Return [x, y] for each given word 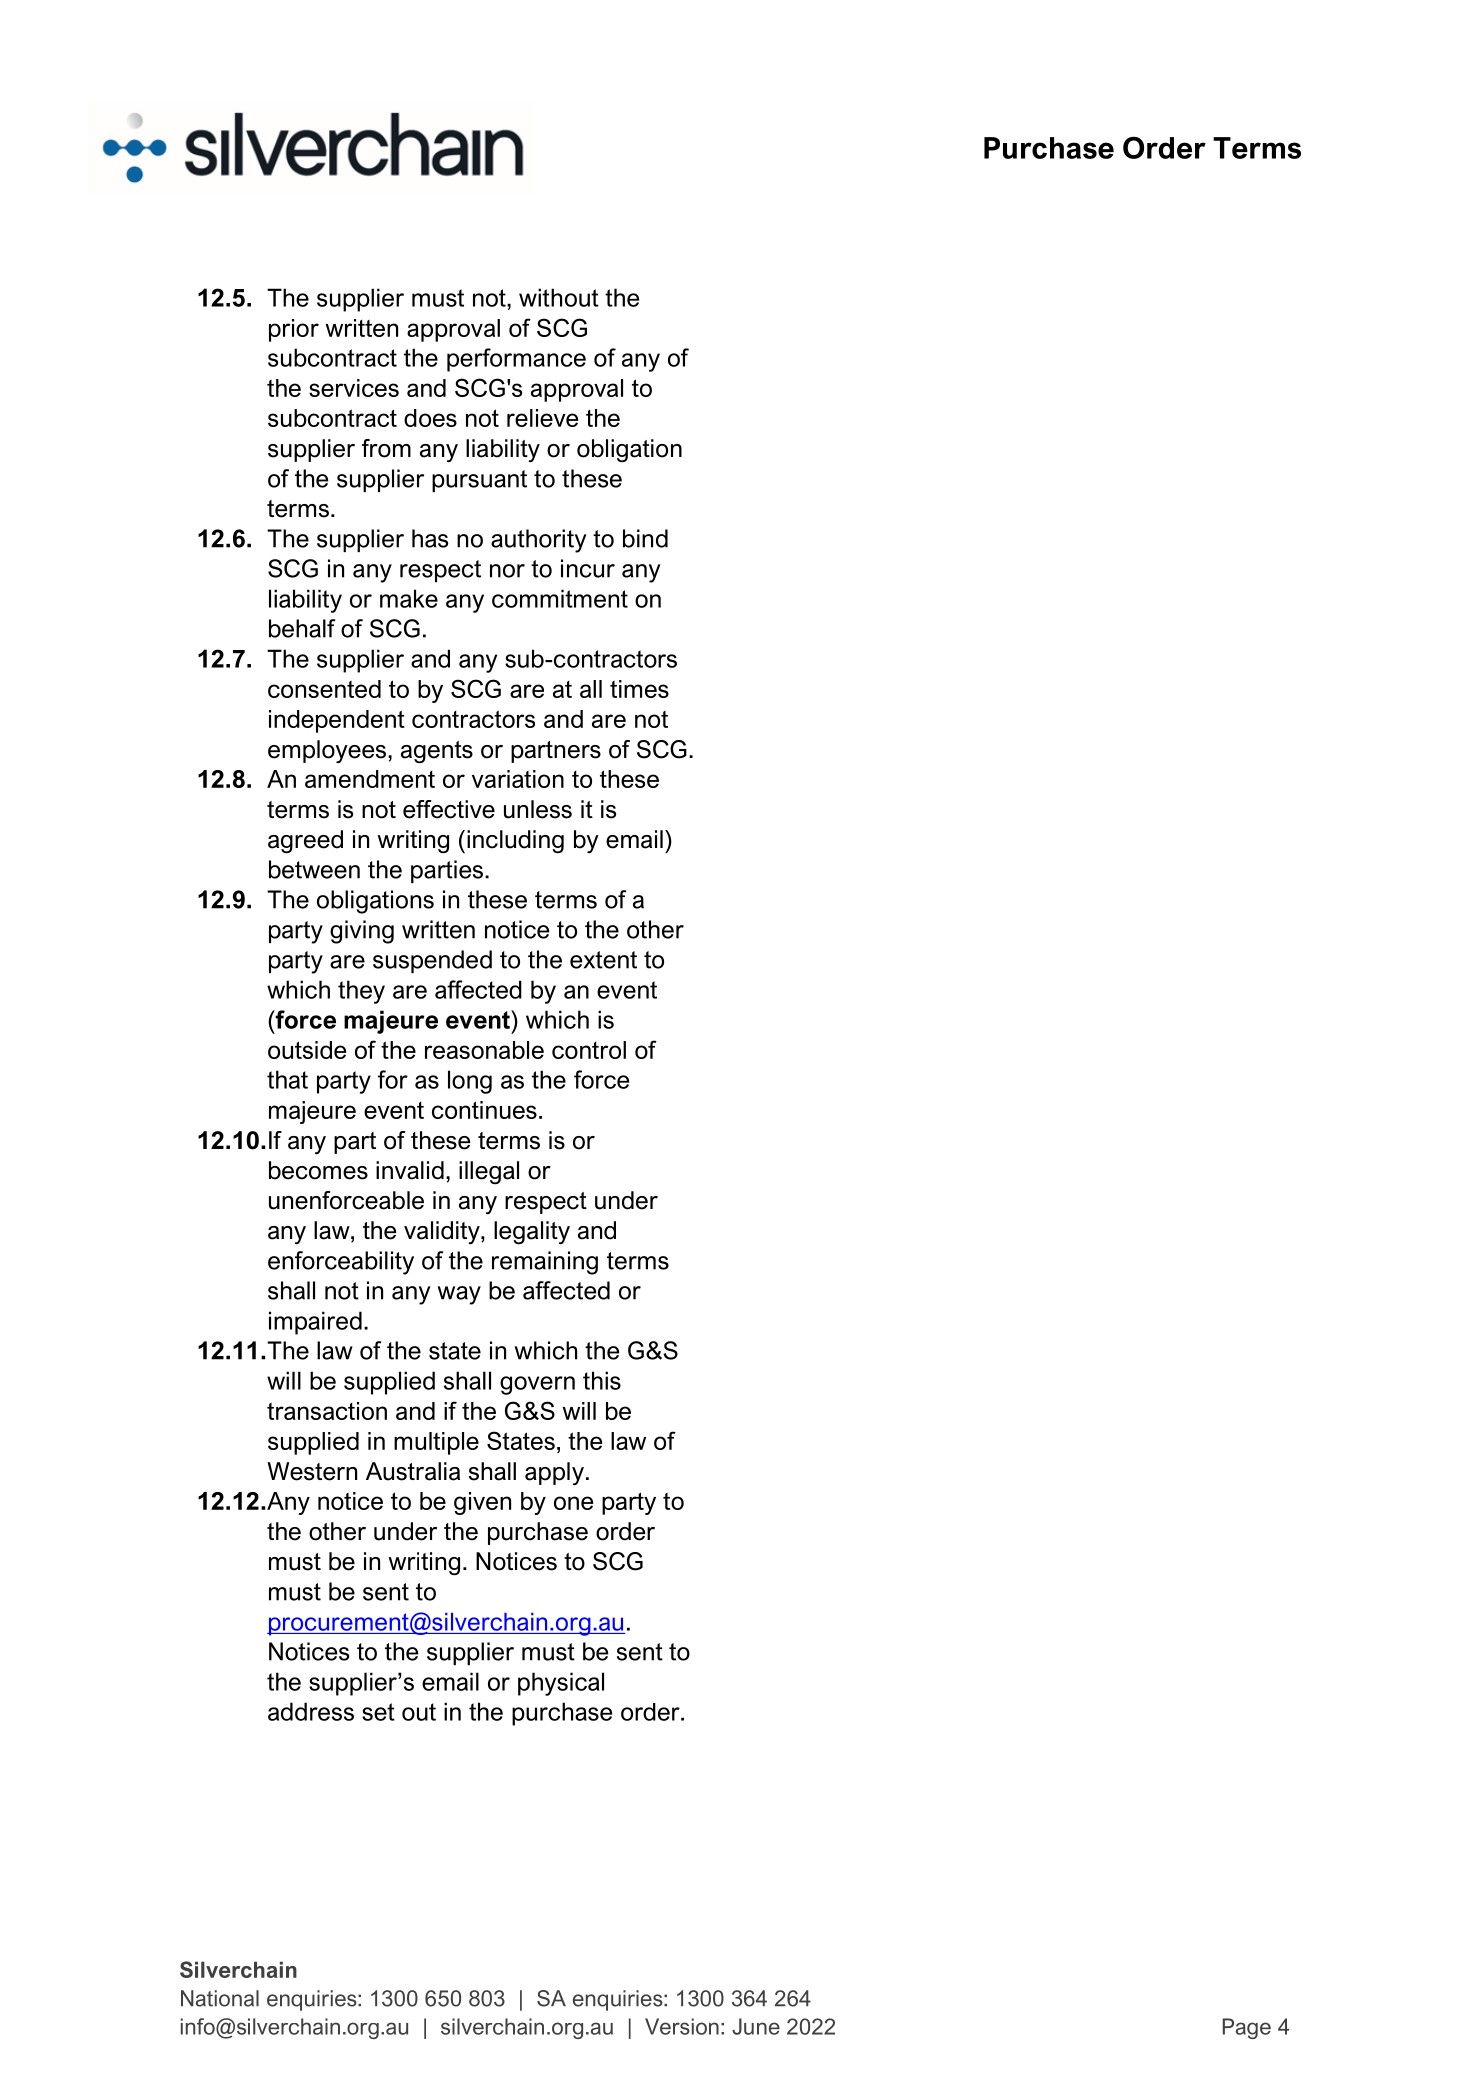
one [574, 1503]
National [220, 1998]
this [602, 1380]
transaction [327, 1411]
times [639, 689]
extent [603, 960]
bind [645, 538]
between [314, 869]
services [354, 388]
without [559, 297]
